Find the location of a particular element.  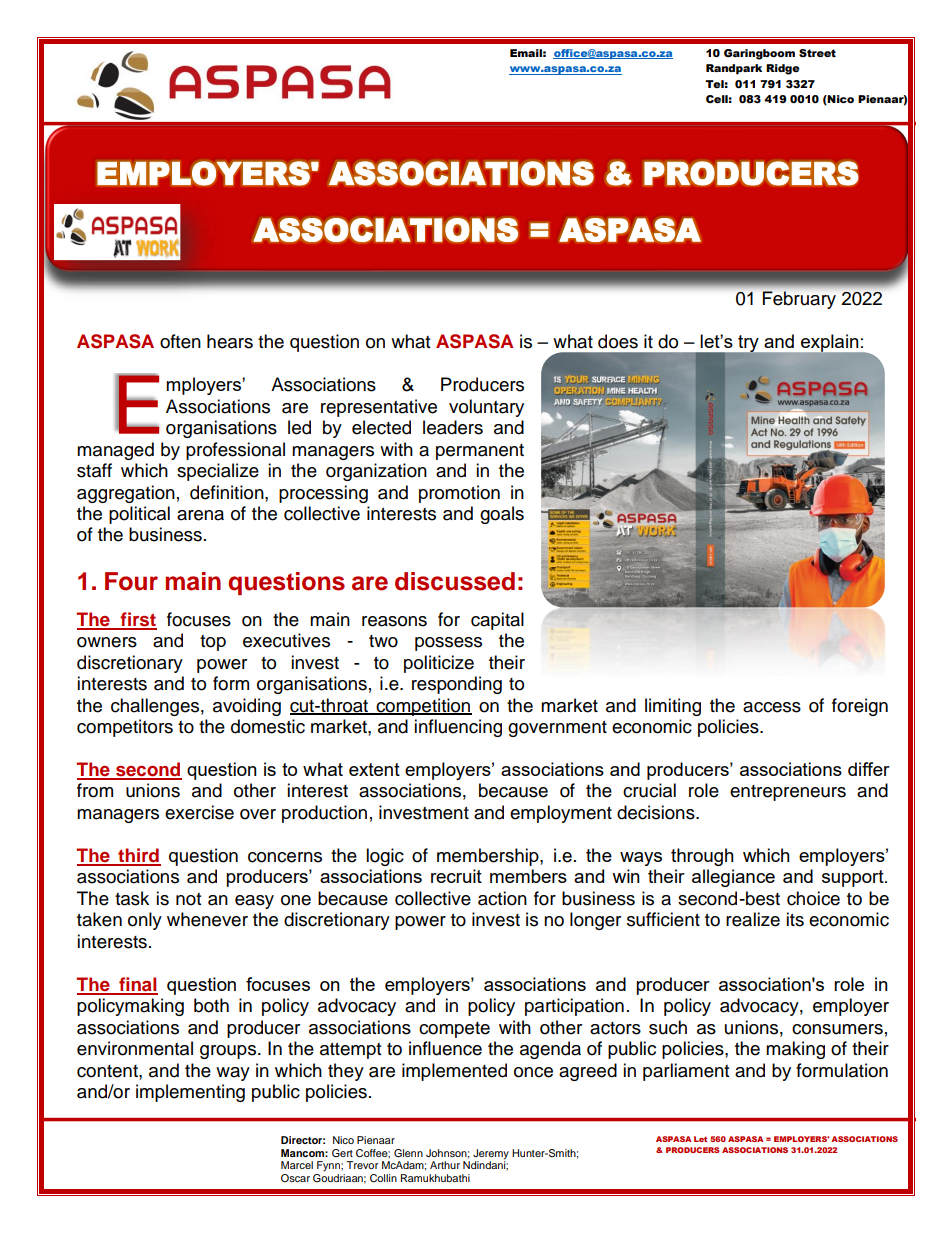

access is located at coordinates (772, 707).
